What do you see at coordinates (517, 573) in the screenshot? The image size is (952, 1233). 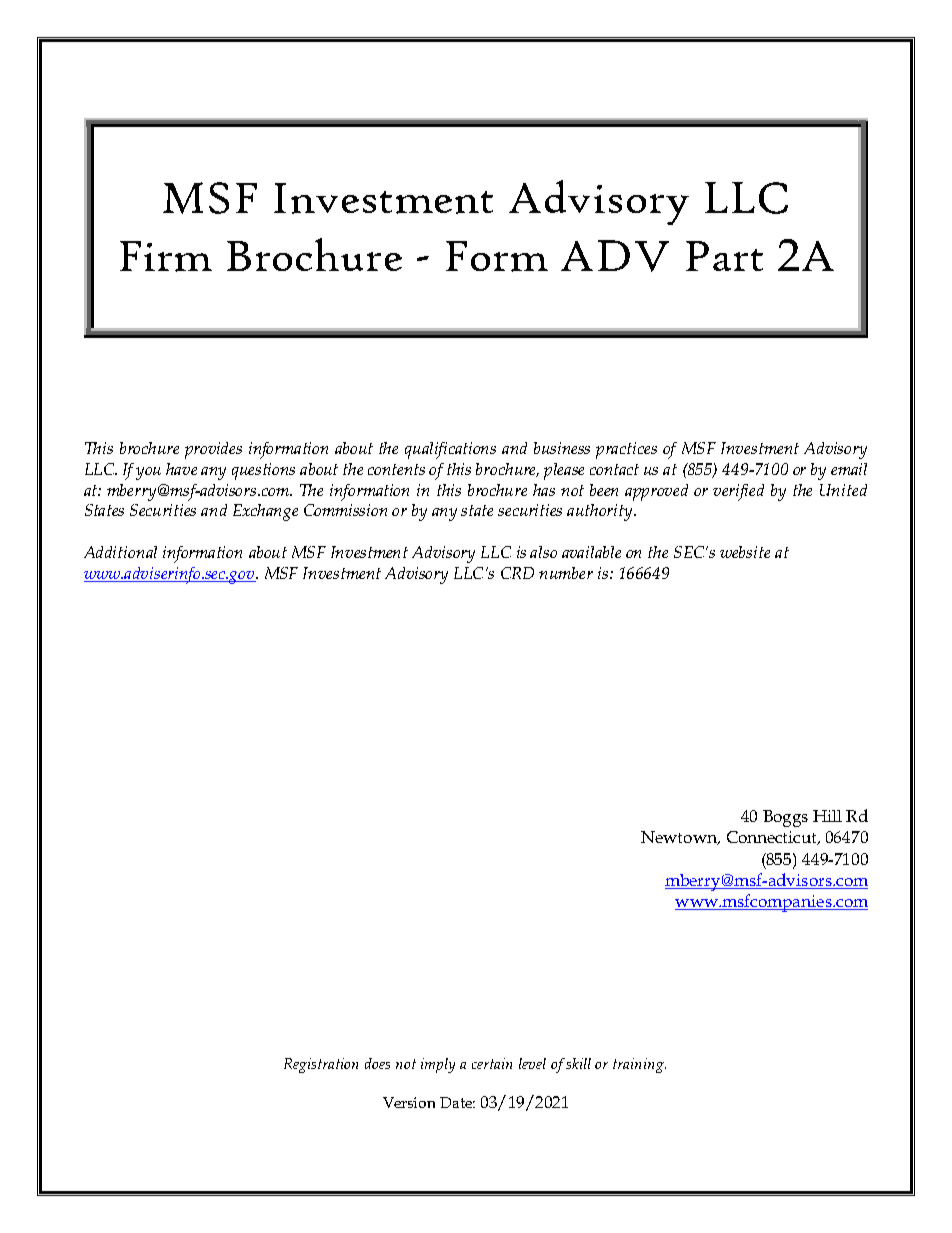 I see `CRD` at bounding box center [517, 573].
